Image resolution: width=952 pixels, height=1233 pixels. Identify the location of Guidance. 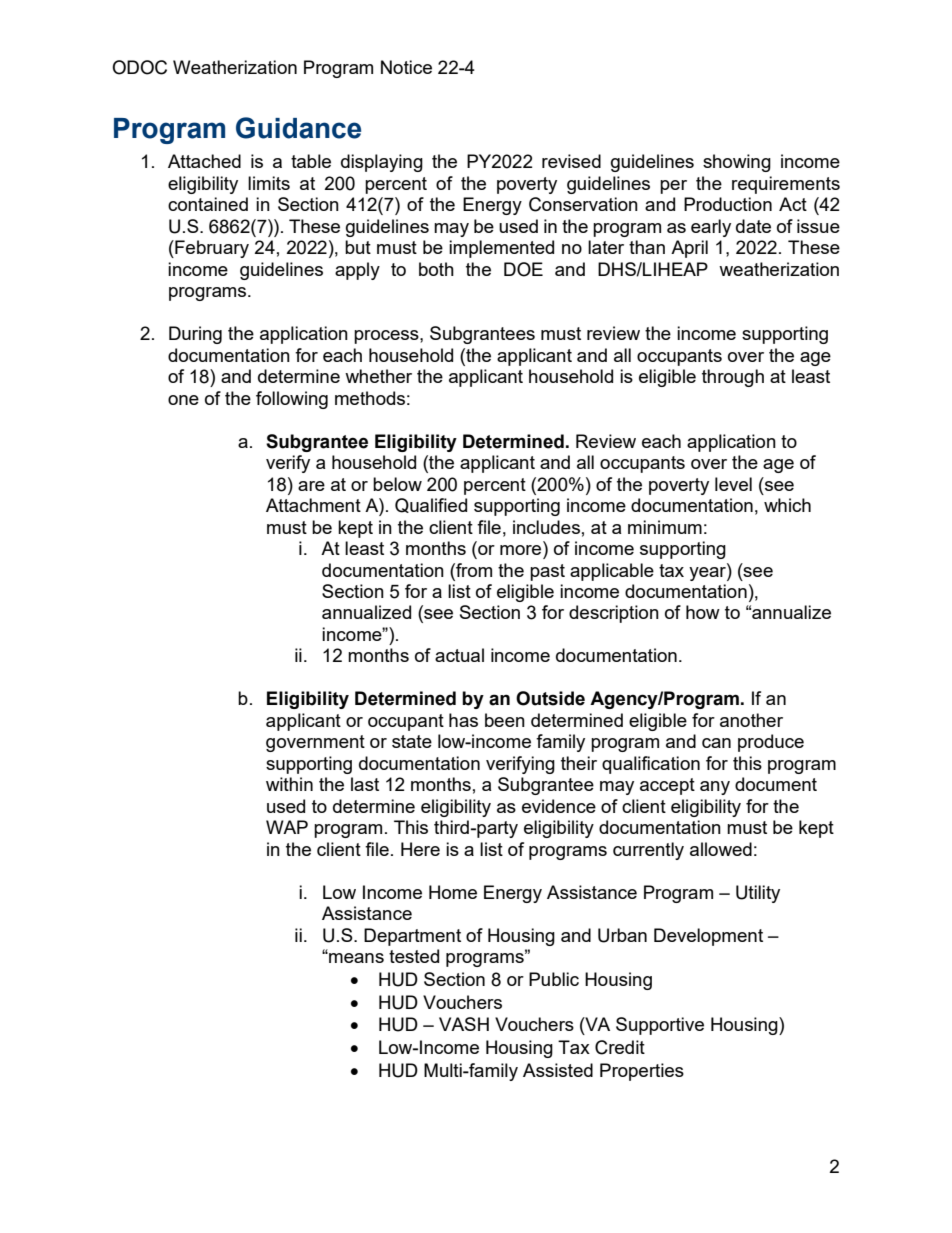
(298, 128).
